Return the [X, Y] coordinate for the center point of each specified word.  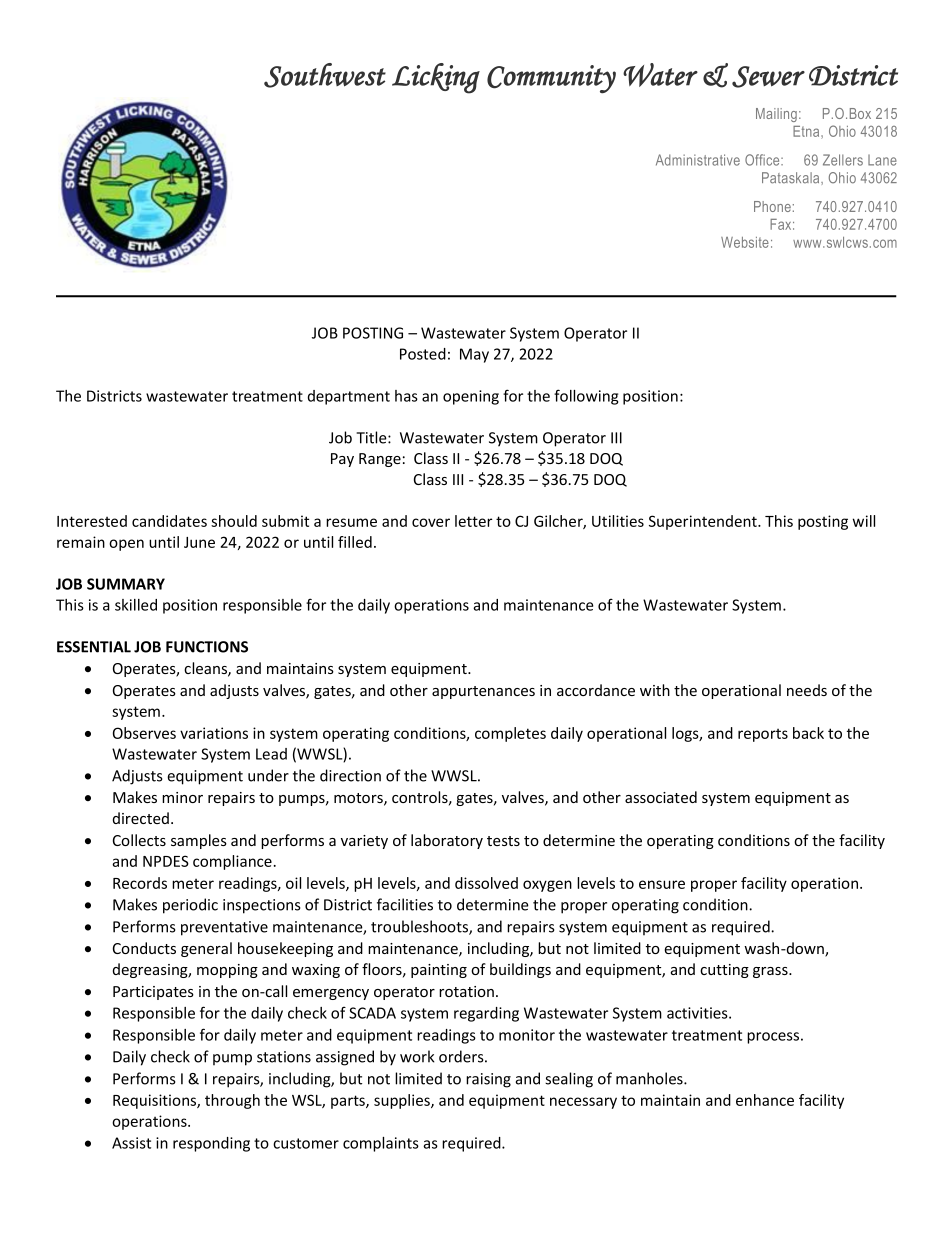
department [349, 397]
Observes [144, 733]
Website [745, 242]
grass [771, 972]
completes [510, 734]
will [864, 521]
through [232, 1101]
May [474, 355]
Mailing [776, 115]
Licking [436, 78]
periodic [190, 906]
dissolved [486, 883]
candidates [169, 521]
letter [473, 521]
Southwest [325, 75]
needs [807, 690]
